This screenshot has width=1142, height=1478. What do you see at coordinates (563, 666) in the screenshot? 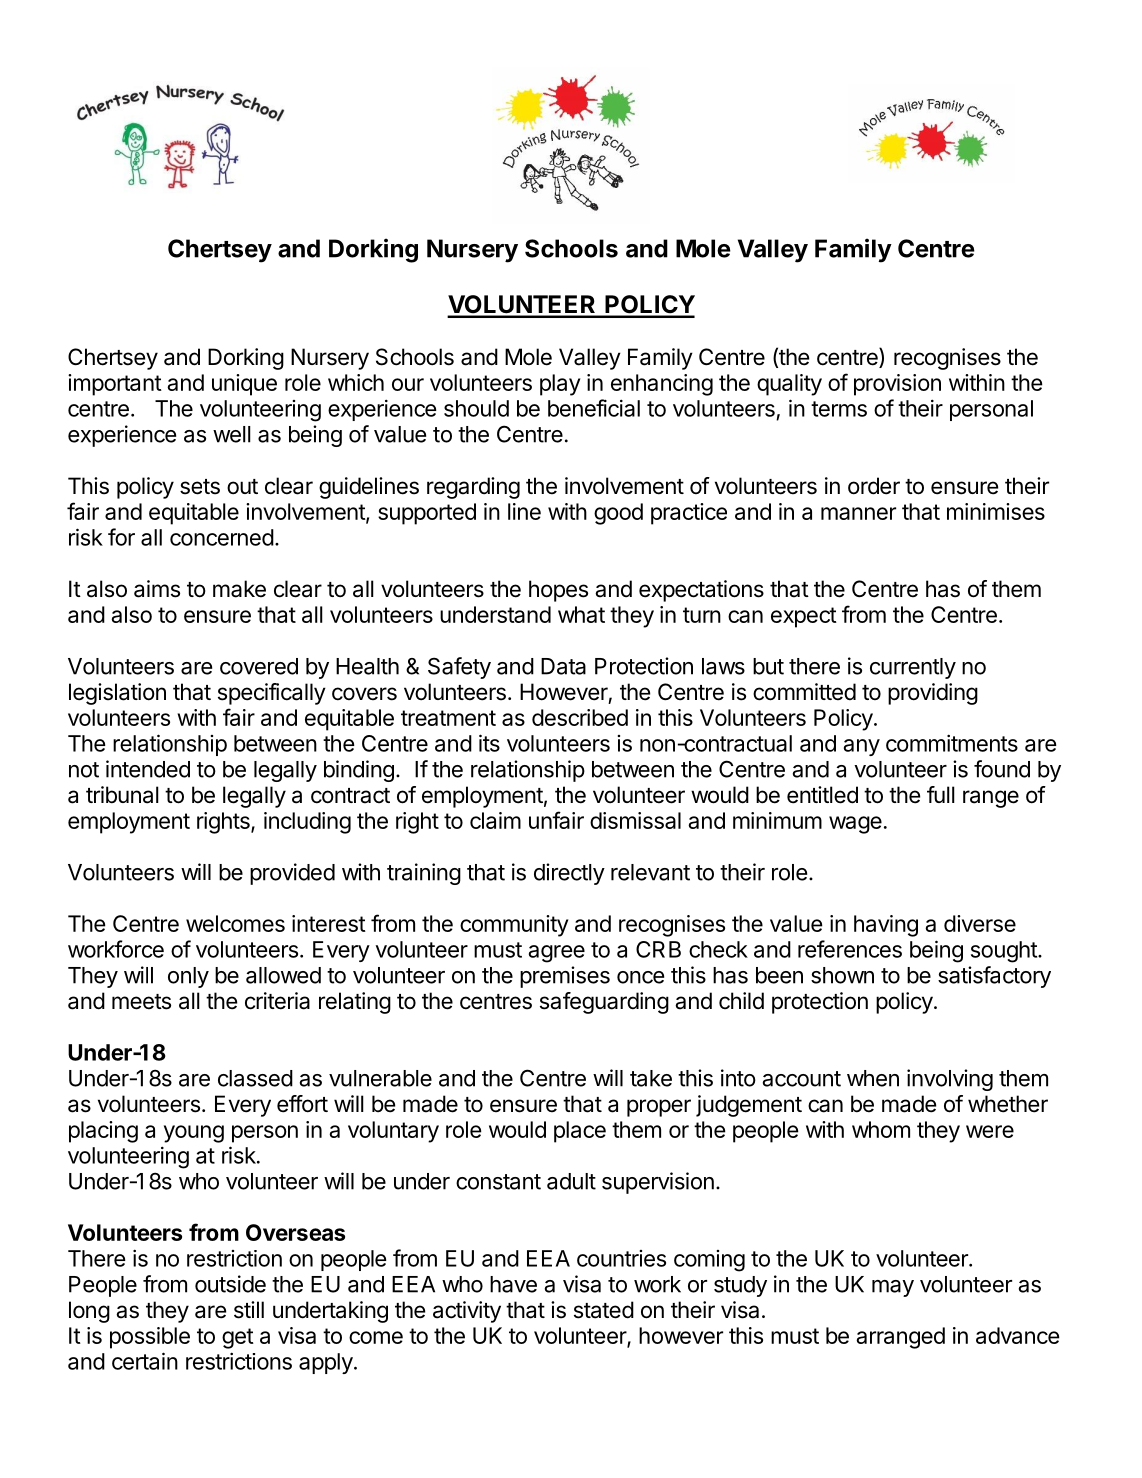
I see `Data` at bounding box center [563, 666].
